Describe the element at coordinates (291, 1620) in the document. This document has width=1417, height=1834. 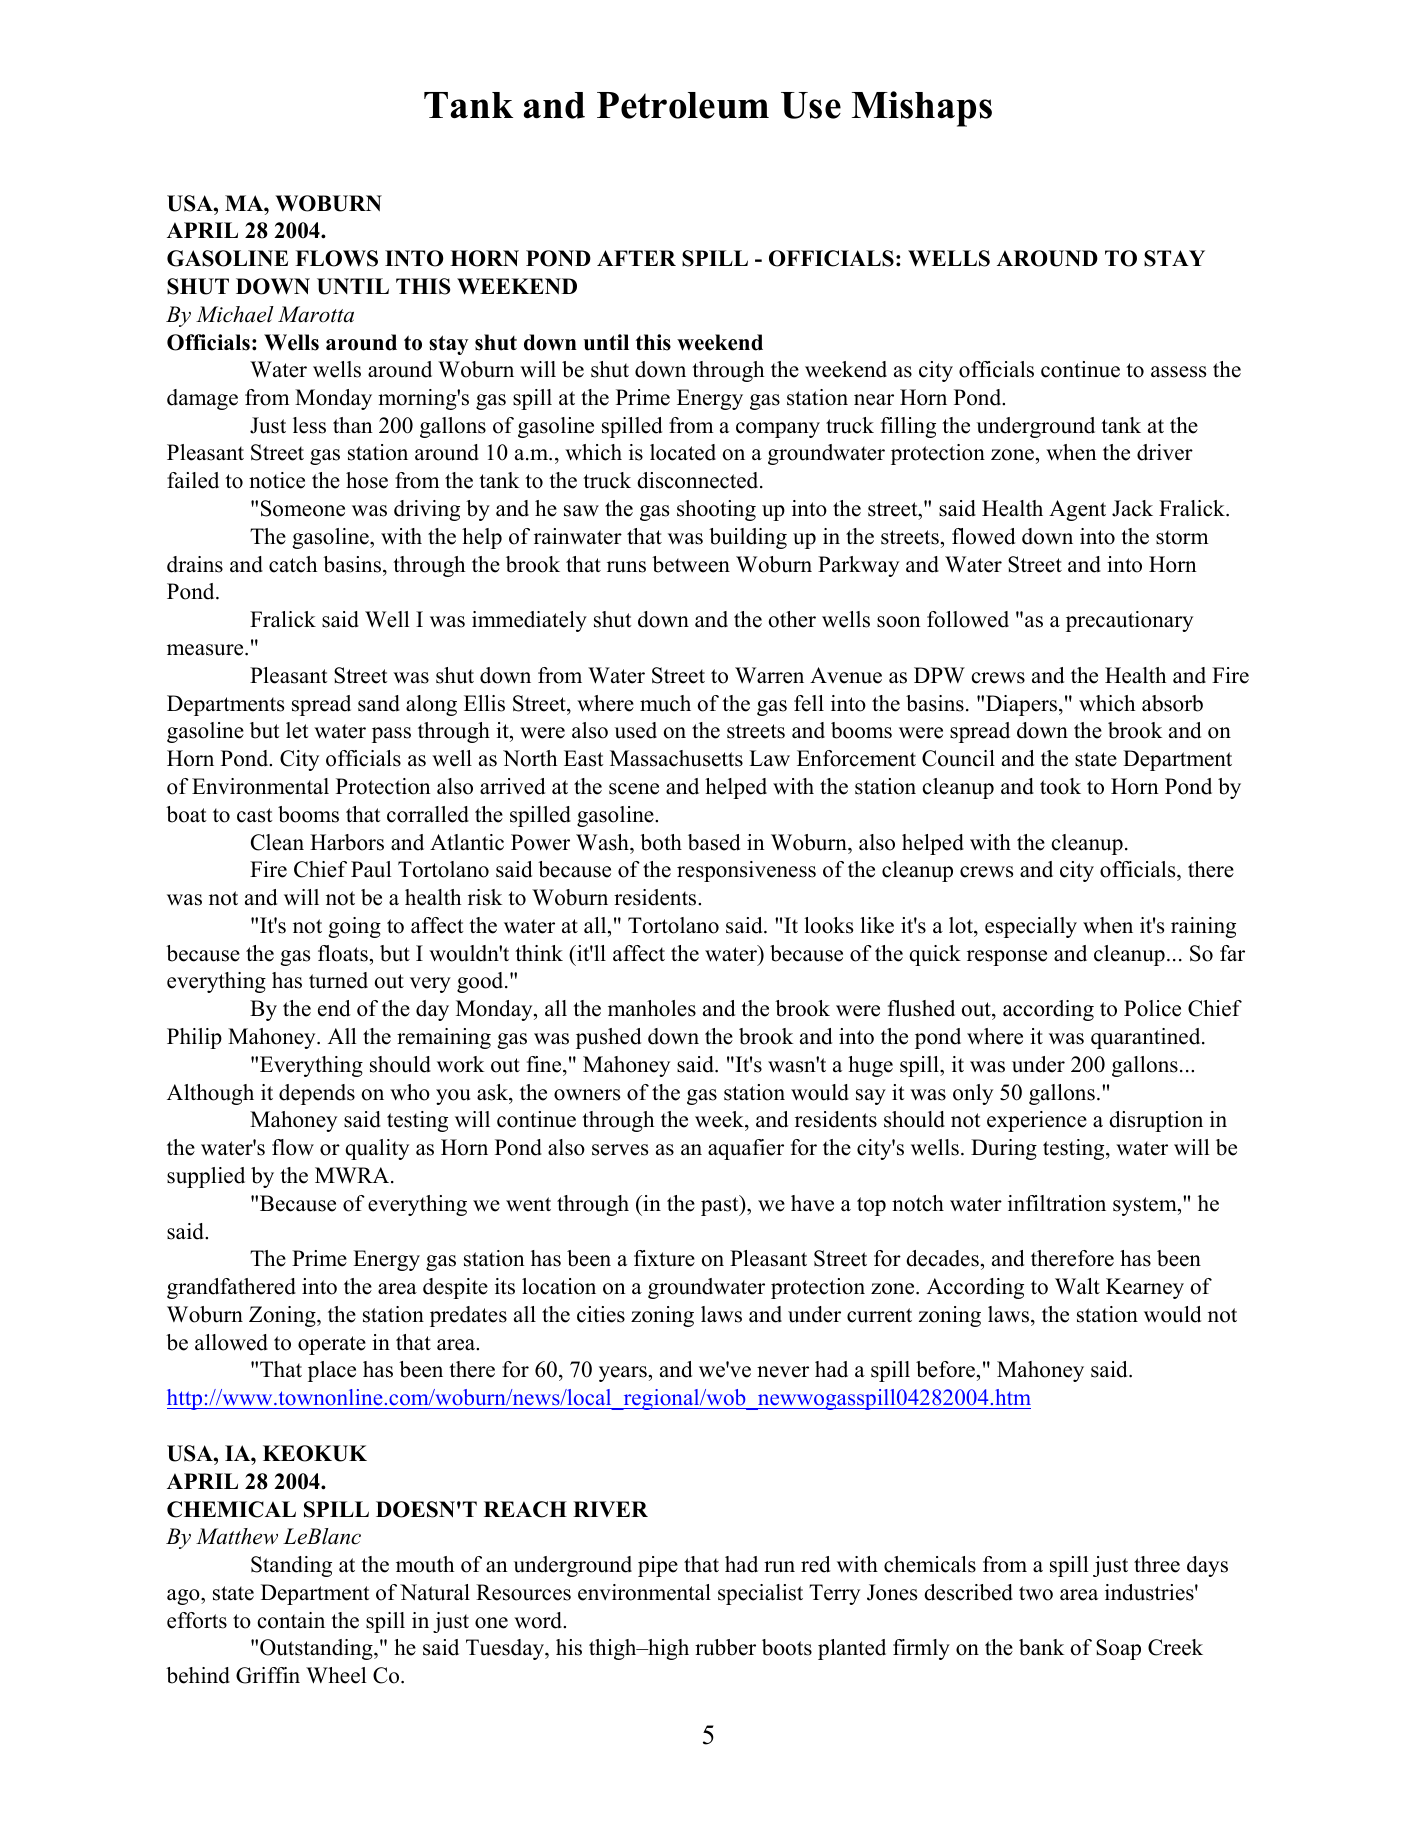
I see `contain` at that location.
